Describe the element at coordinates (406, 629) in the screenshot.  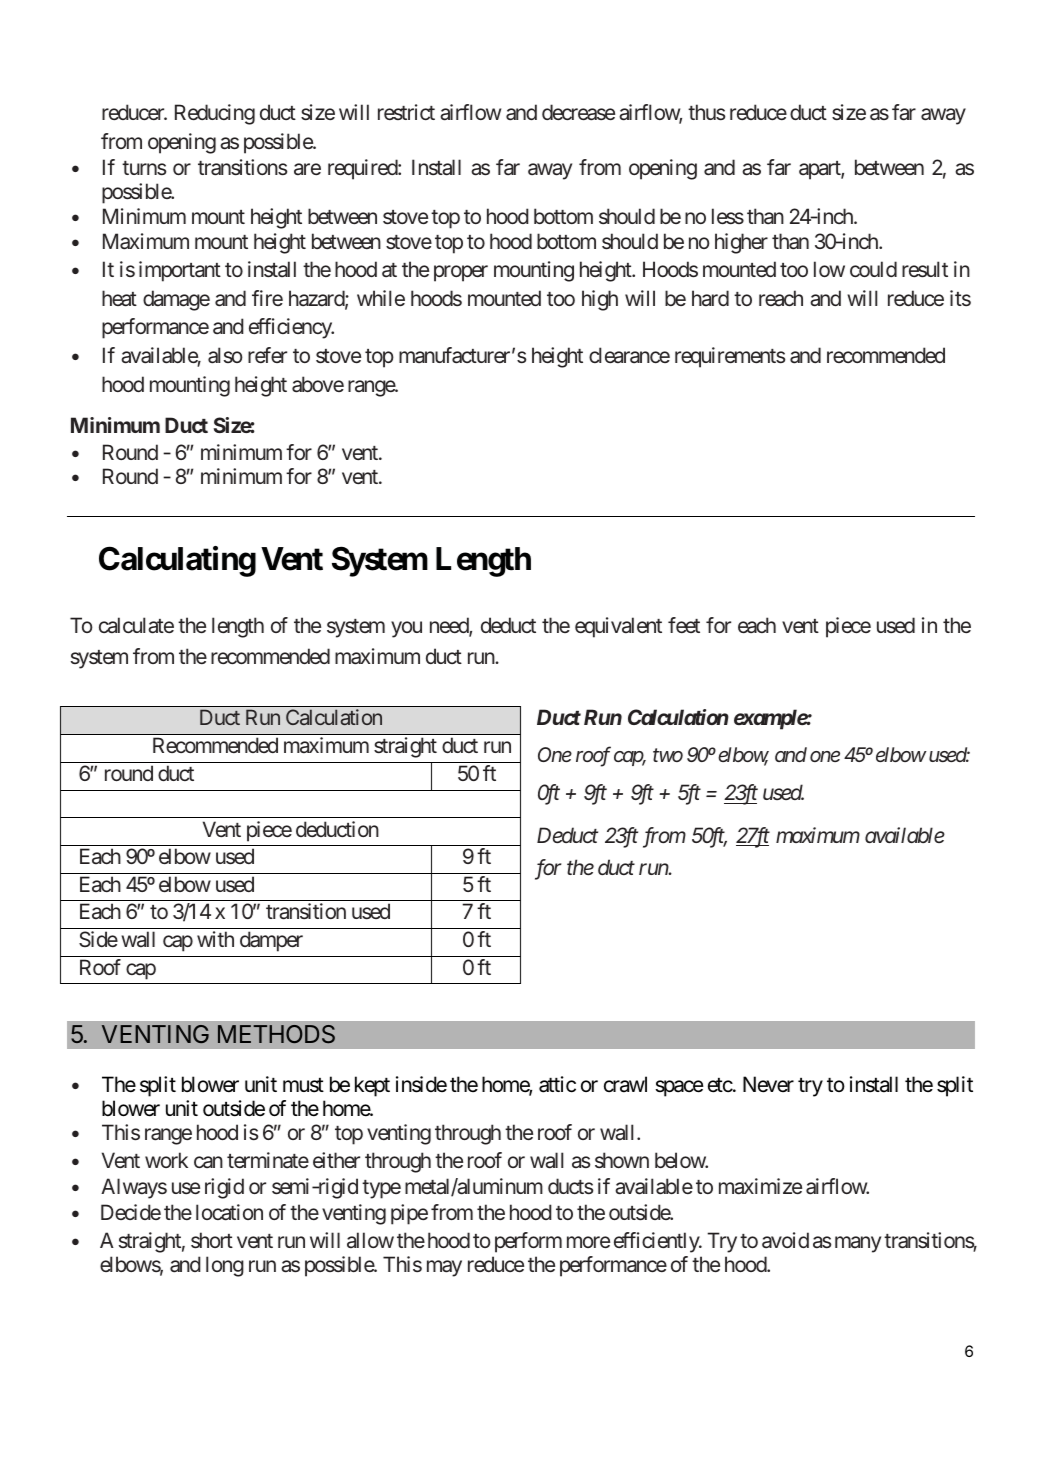
I see `you` at that location.
